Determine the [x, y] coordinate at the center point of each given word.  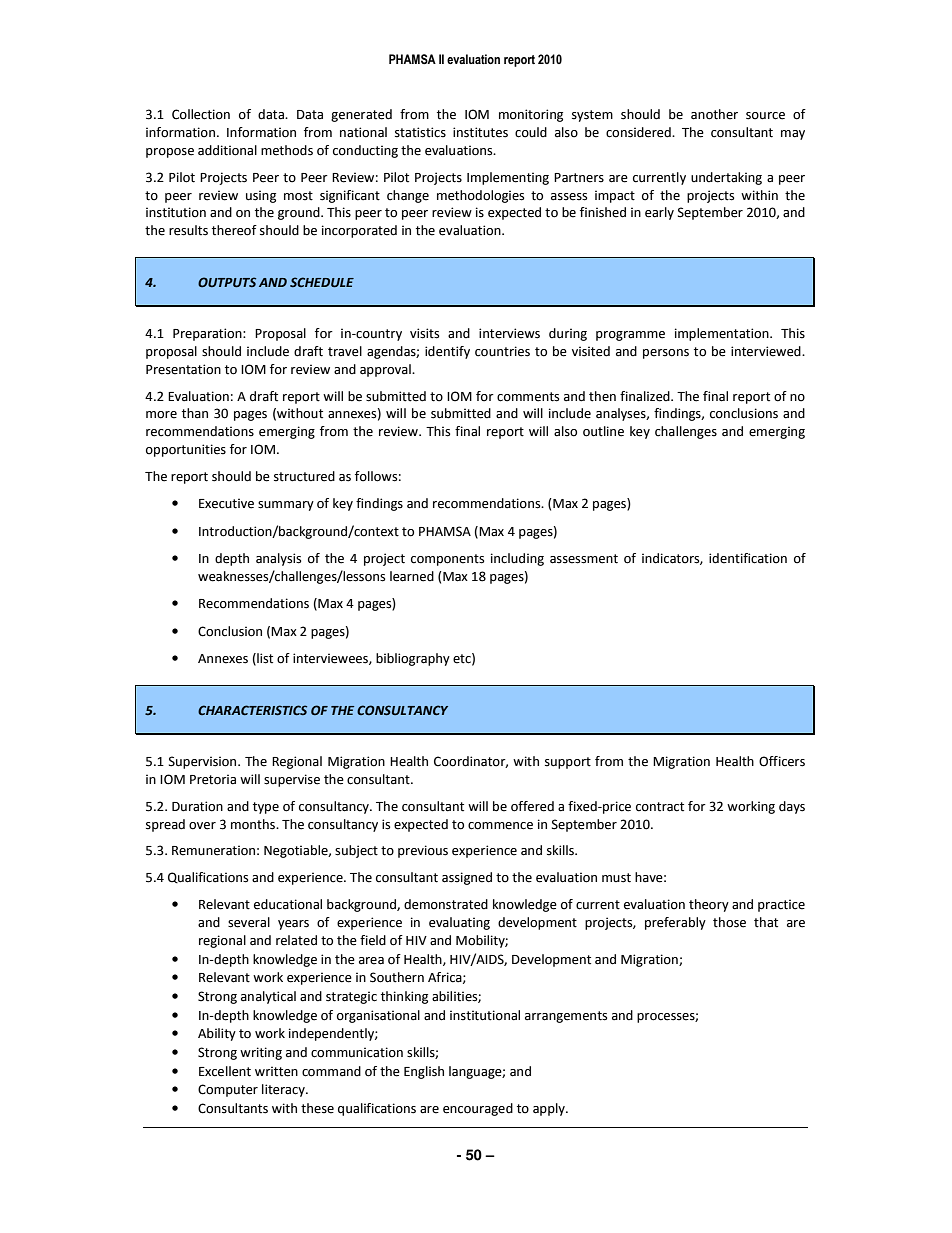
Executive [226, 503]
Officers [782, 761]
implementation [723, 334]
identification [748, 558]
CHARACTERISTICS [252, 710]
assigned [467, 878]
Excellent [225, 1071]
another [714, 114]
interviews [509, 333]
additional [227, 150]
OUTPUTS [227, 282]
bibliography [413, 659]
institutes [480, 132]
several [249, 922]
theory [709, 905]
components [447, 560]
